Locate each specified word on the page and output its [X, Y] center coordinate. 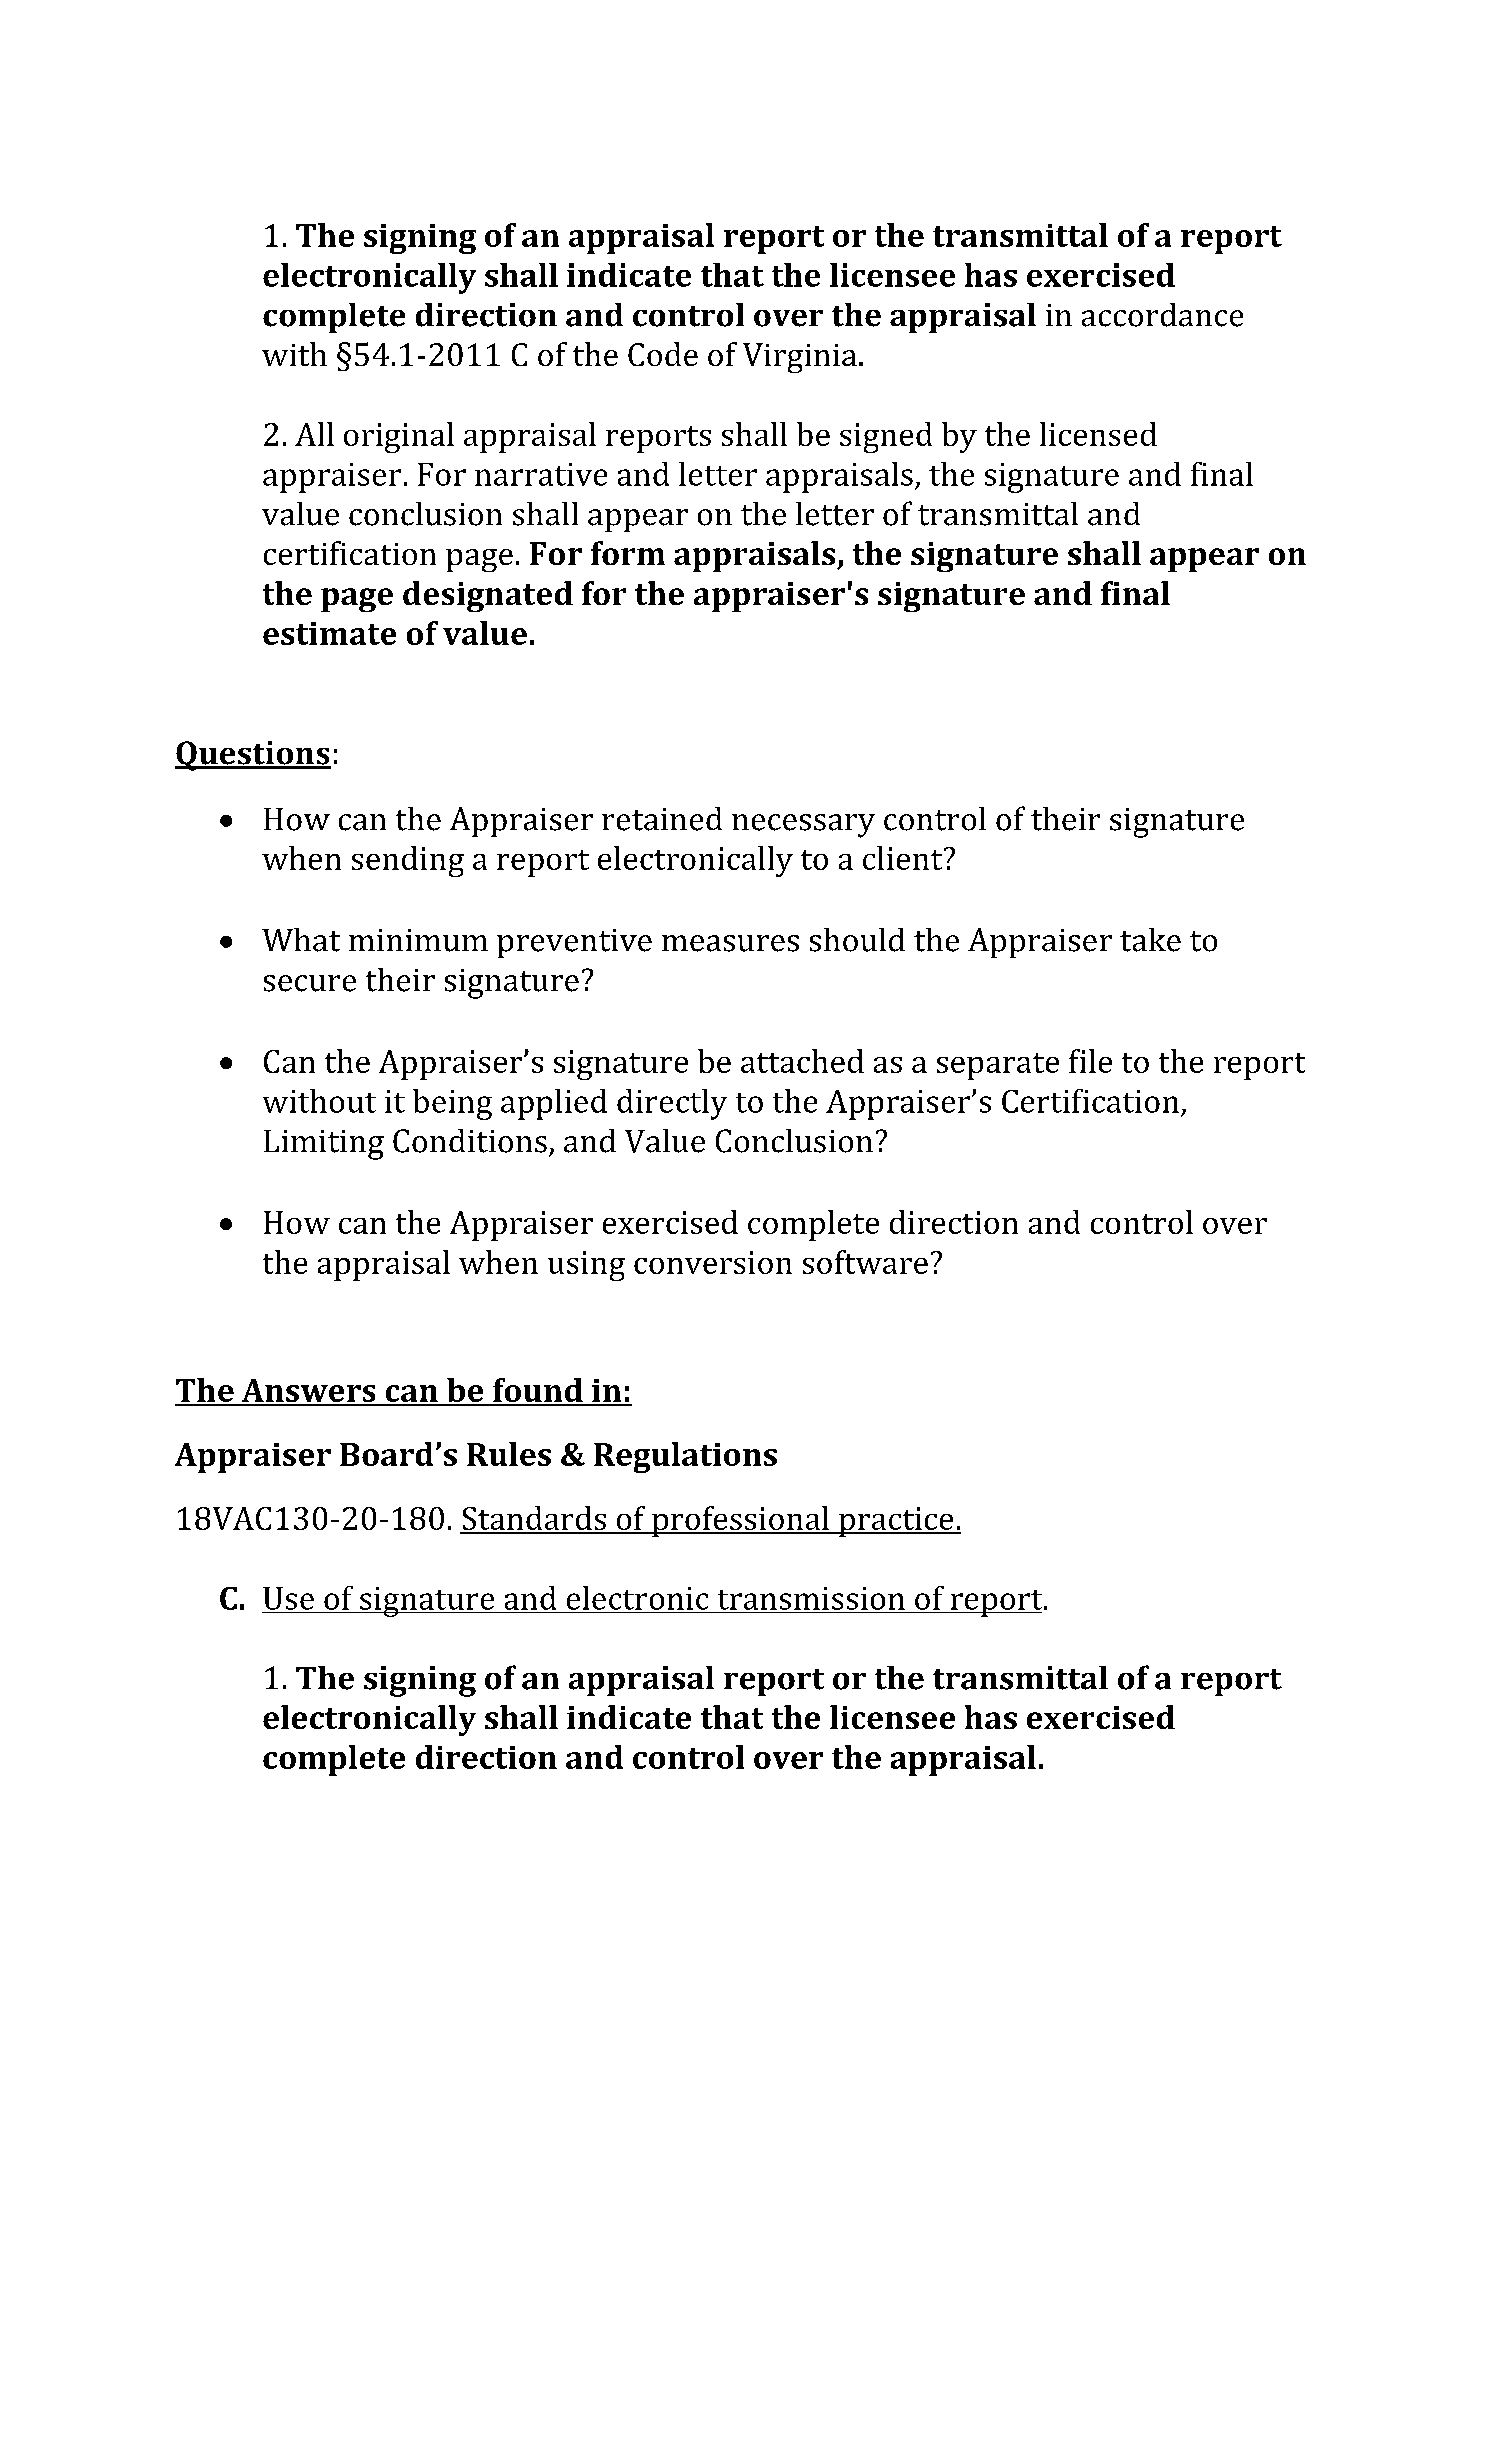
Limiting [324, 1145]
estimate [329, 633]
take [1150, 940]
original [399, 437]
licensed [1098, 434]
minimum [418, 940]
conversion [713, 1262]
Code [663, 354]
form [628, 553]
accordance [1162, 315]
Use [288, 1598]
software [865, 1262]
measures [730, 943]
